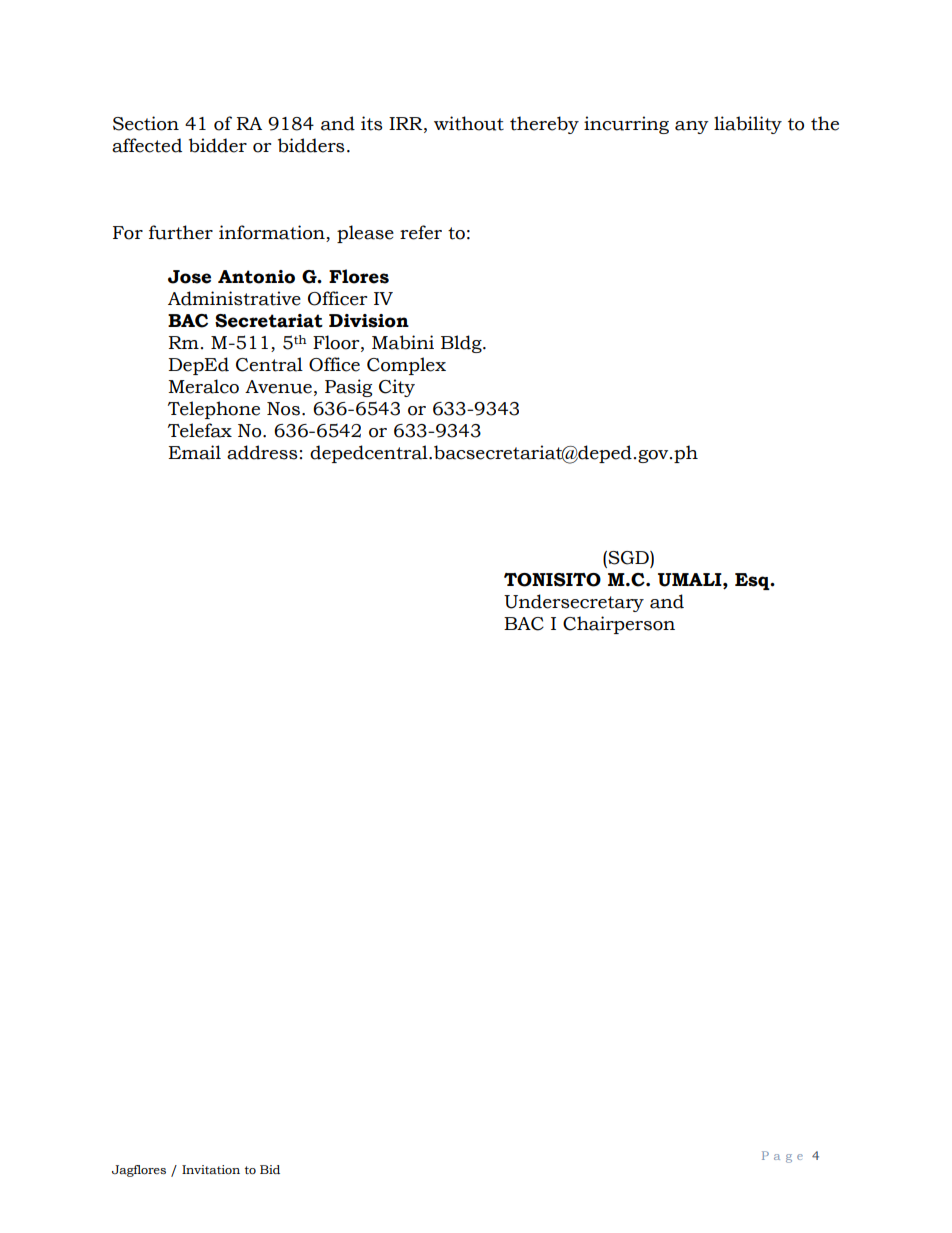 This screenshot has width=952, height=1233. Describe the element at coordinates (147, 145) in the screenshot. I see `affected` at that location.
